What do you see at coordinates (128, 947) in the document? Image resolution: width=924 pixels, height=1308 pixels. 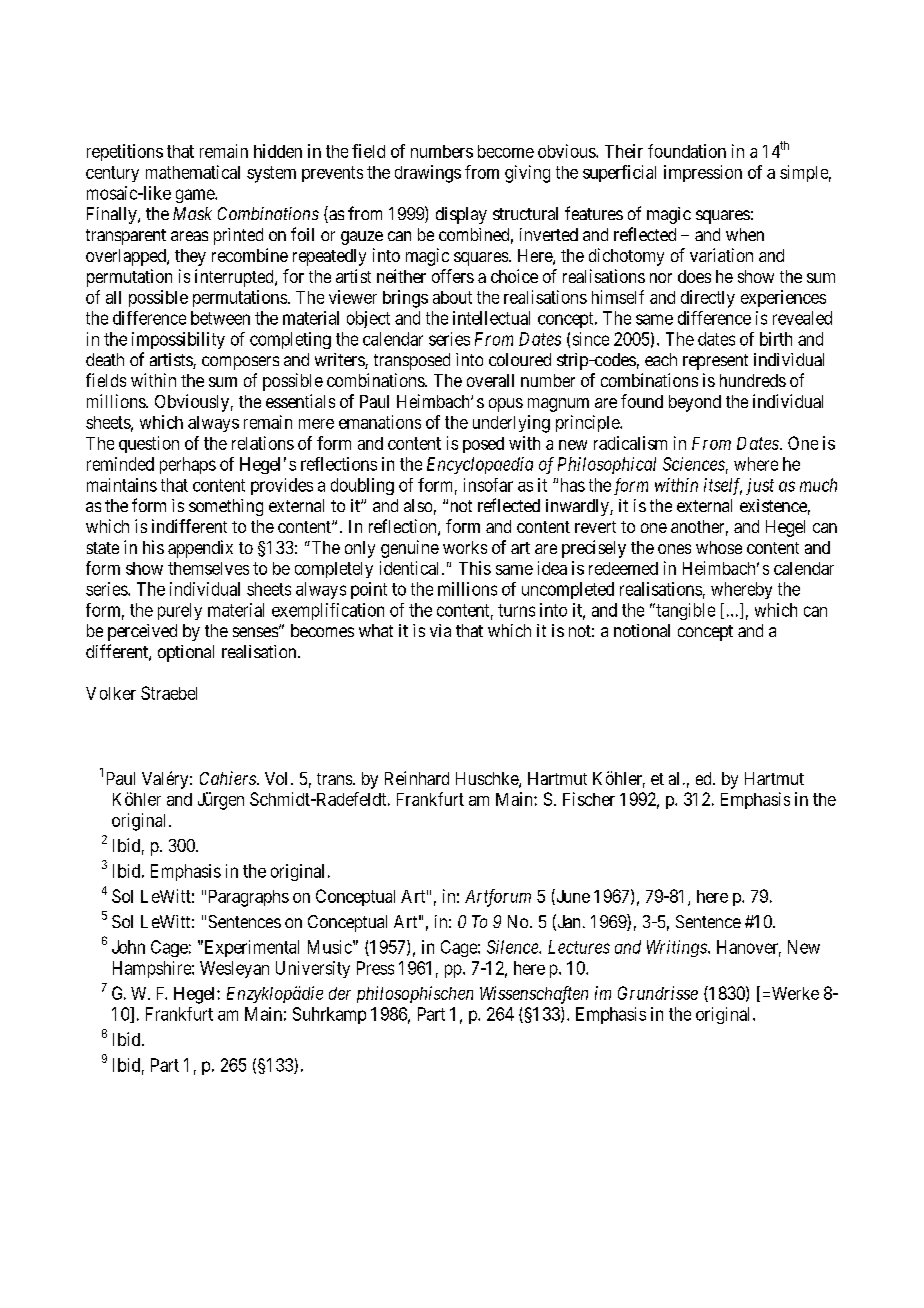 I see `John` at bounding box center [128, 947].
